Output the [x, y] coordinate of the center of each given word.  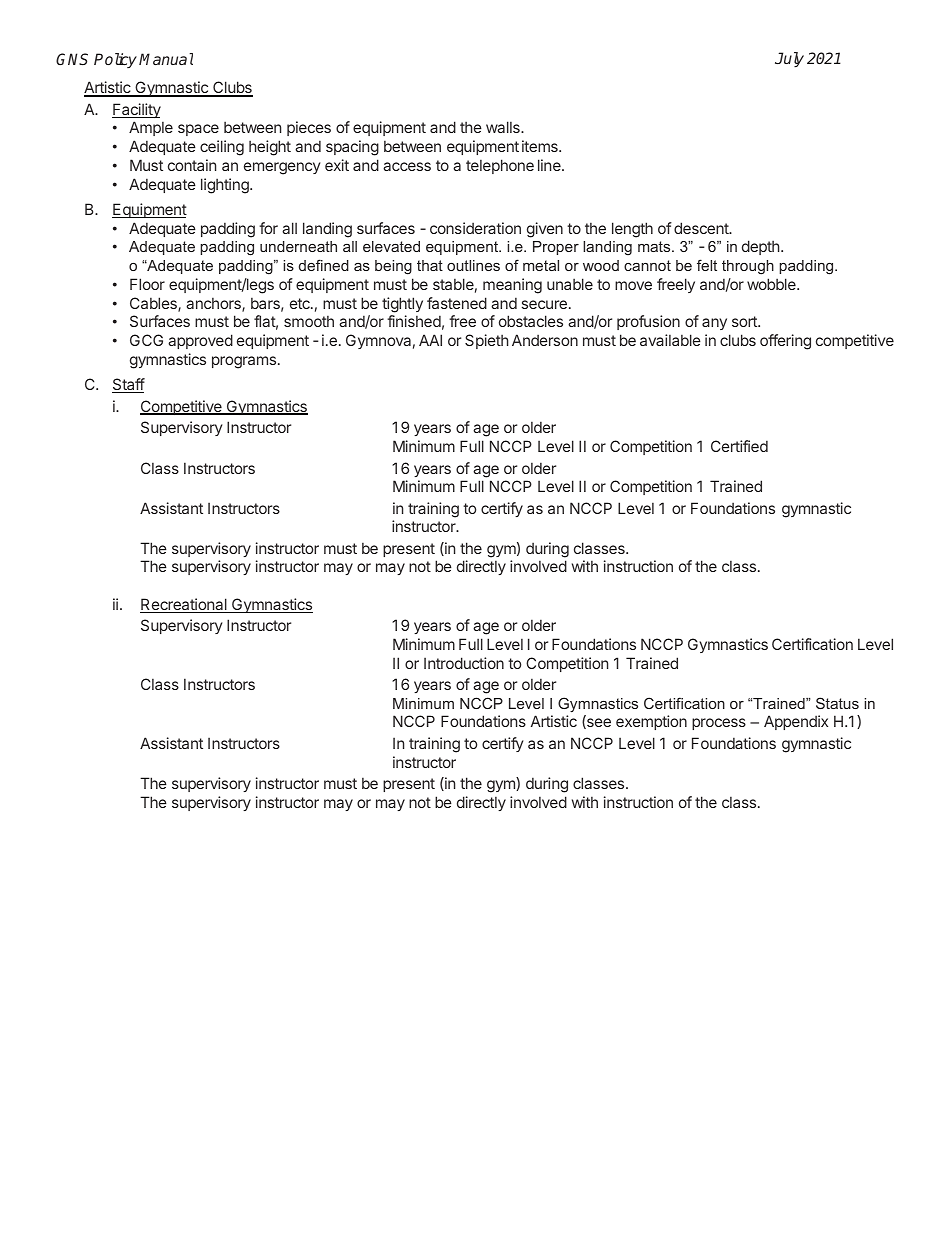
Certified [739, 446]
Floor [147, 284]
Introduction [464, 663]
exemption [651, 722]
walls [504, 127]
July [789, 59]
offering [785, 342]
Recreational [184, 605]
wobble [772, 284]
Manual [166, 59]
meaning [512, 286]
